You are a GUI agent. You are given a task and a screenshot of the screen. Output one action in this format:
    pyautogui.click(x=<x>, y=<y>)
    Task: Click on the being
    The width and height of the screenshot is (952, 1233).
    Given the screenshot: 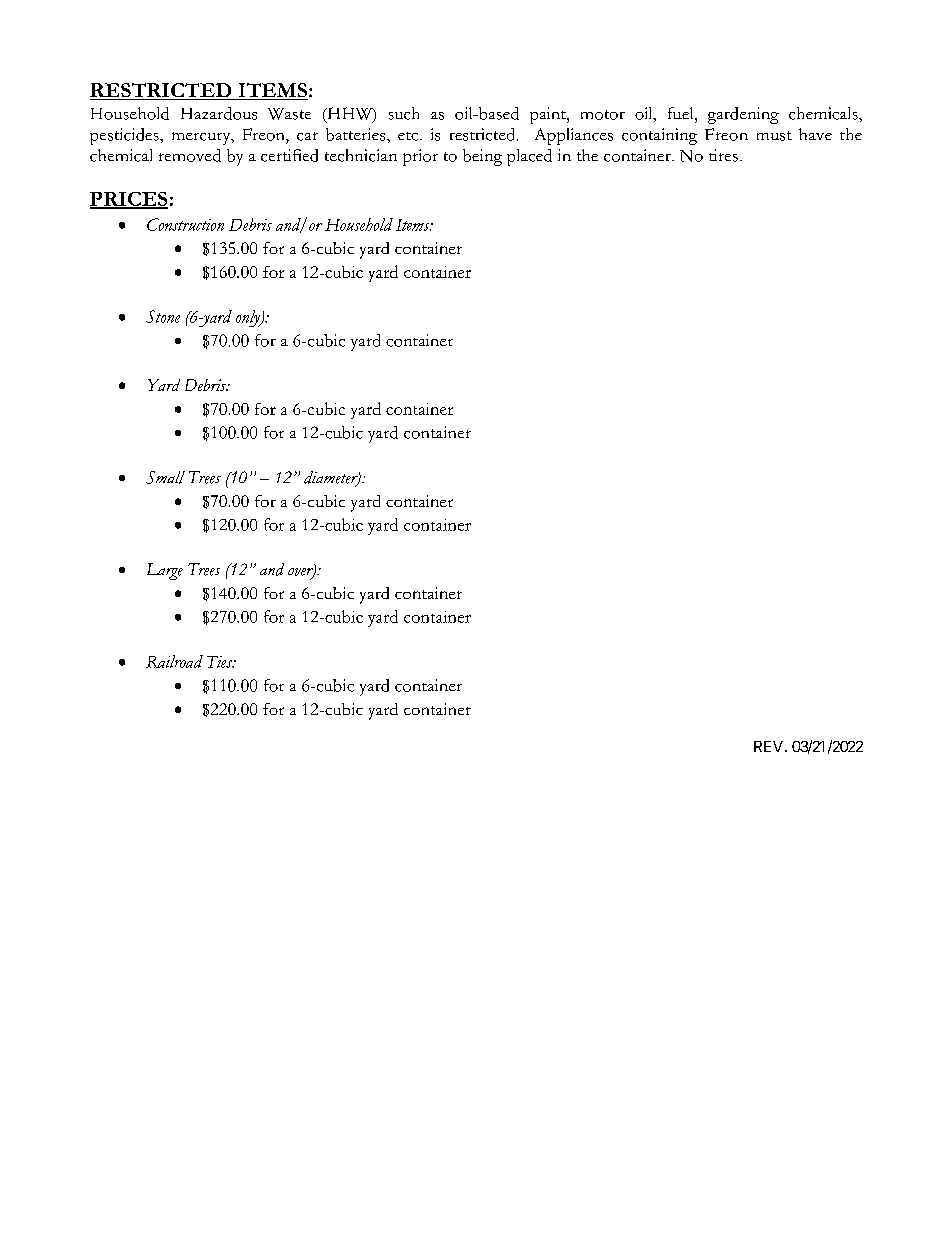 What is the action you would take?
    pyautogui.click(x=482, y=157)
